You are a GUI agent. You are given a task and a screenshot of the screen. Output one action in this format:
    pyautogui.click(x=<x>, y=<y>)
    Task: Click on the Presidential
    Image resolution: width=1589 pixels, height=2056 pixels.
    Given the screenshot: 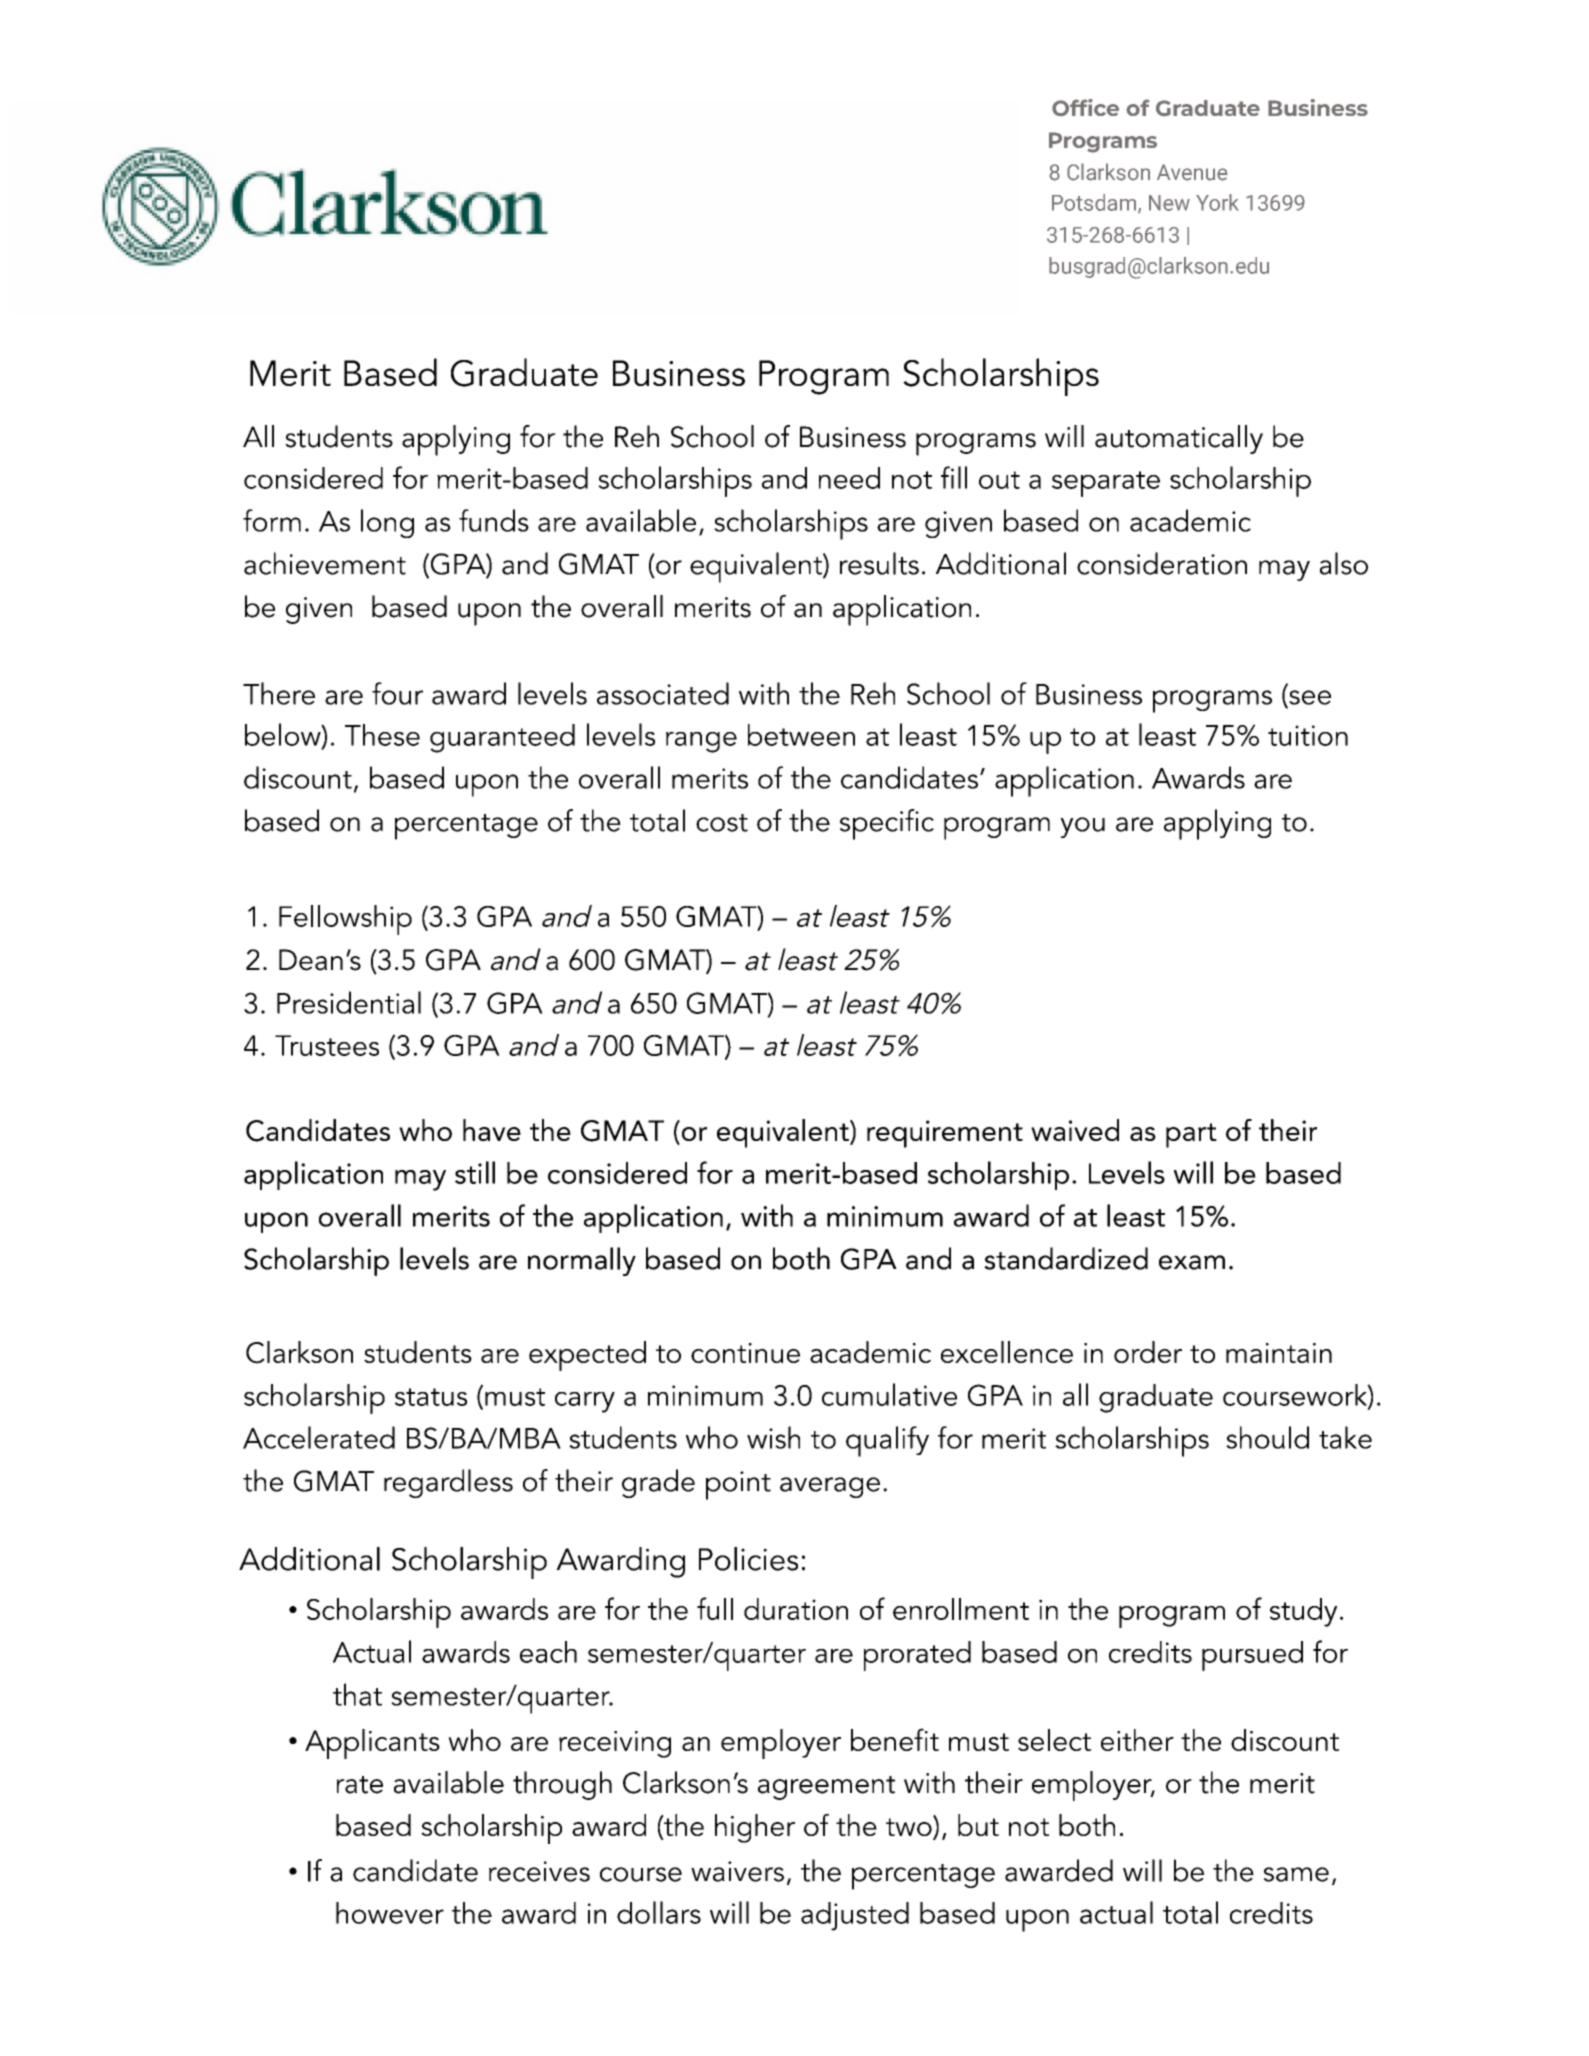 What is the action you would take?
    pyautogui.click(x=349, y=1002)
